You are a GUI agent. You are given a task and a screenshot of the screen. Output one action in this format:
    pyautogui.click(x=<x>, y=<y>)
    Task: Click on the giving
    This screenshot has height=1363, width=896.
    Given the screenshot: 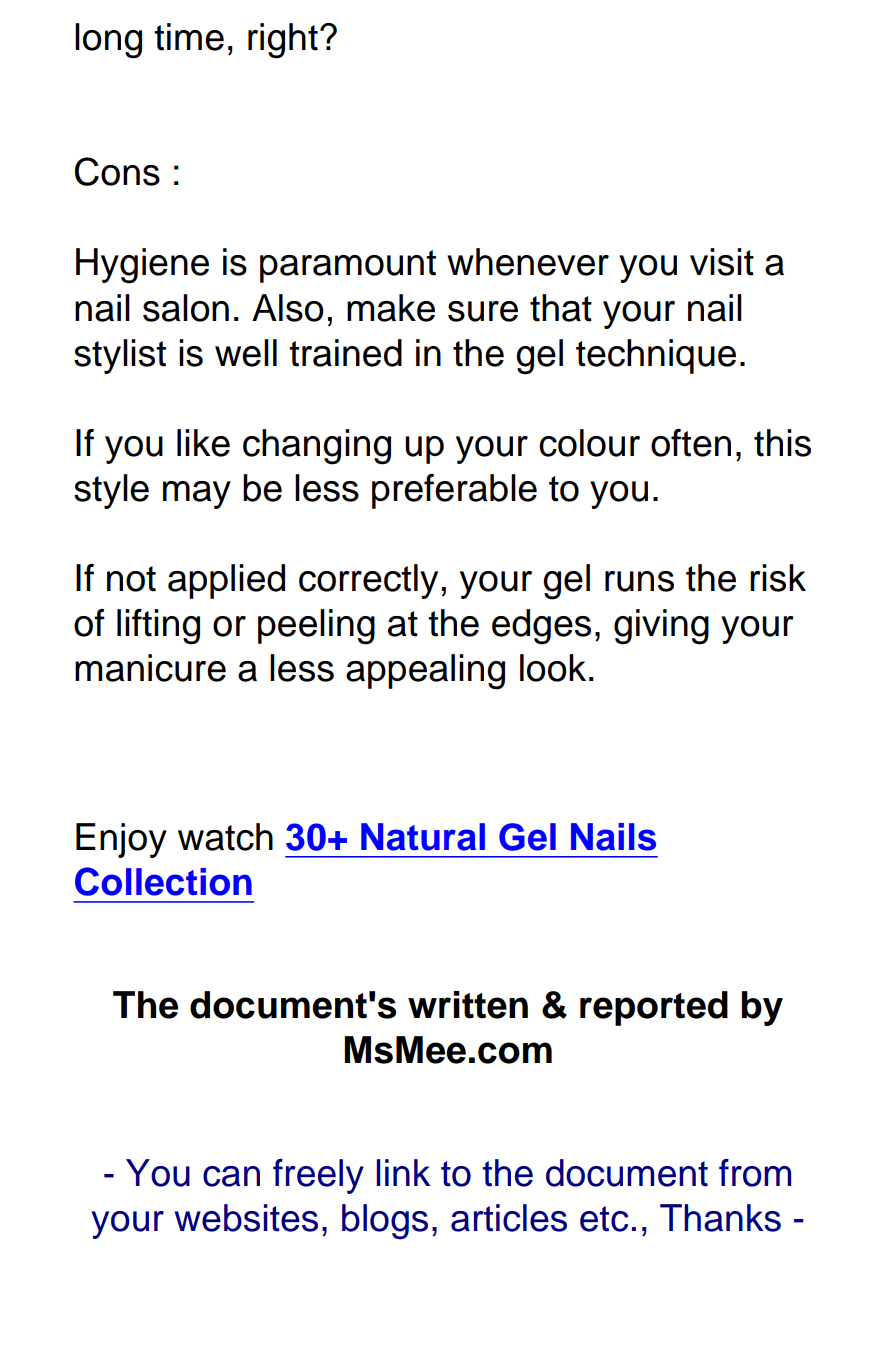 What is the action you would take?
    pyautogui.click(x=661, y=627)
